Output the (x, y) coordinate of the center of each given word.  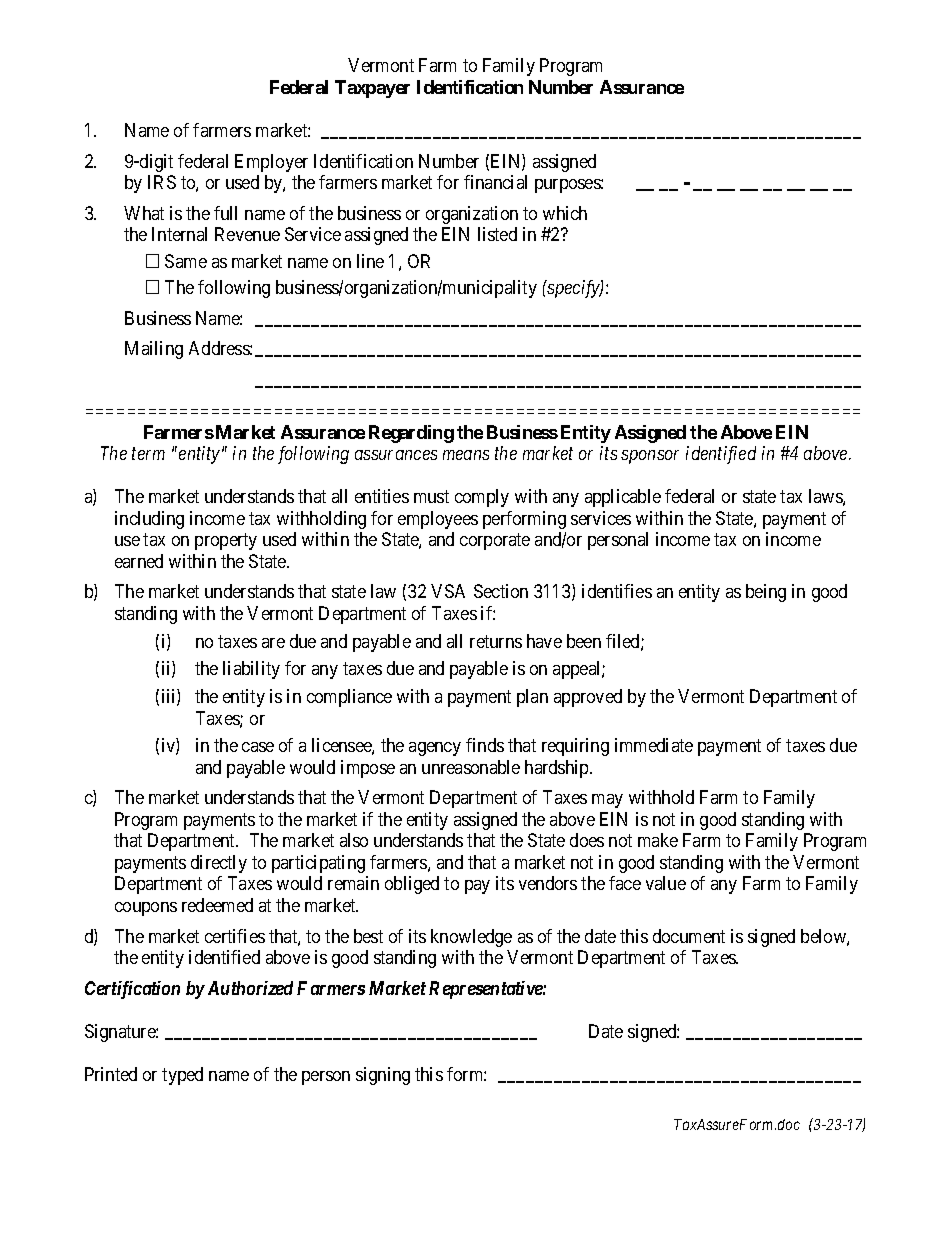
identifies (617, 591)
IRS (162, 182)
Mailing (154, 350)
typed (182, 1076)
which (565, 213)
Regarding (411, 434)
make (658, 840)
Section (501, 591)
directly (219, 864)
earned (139, 561)
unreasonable (471, 767)
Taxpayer (372, 89)
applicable (623, 498)
